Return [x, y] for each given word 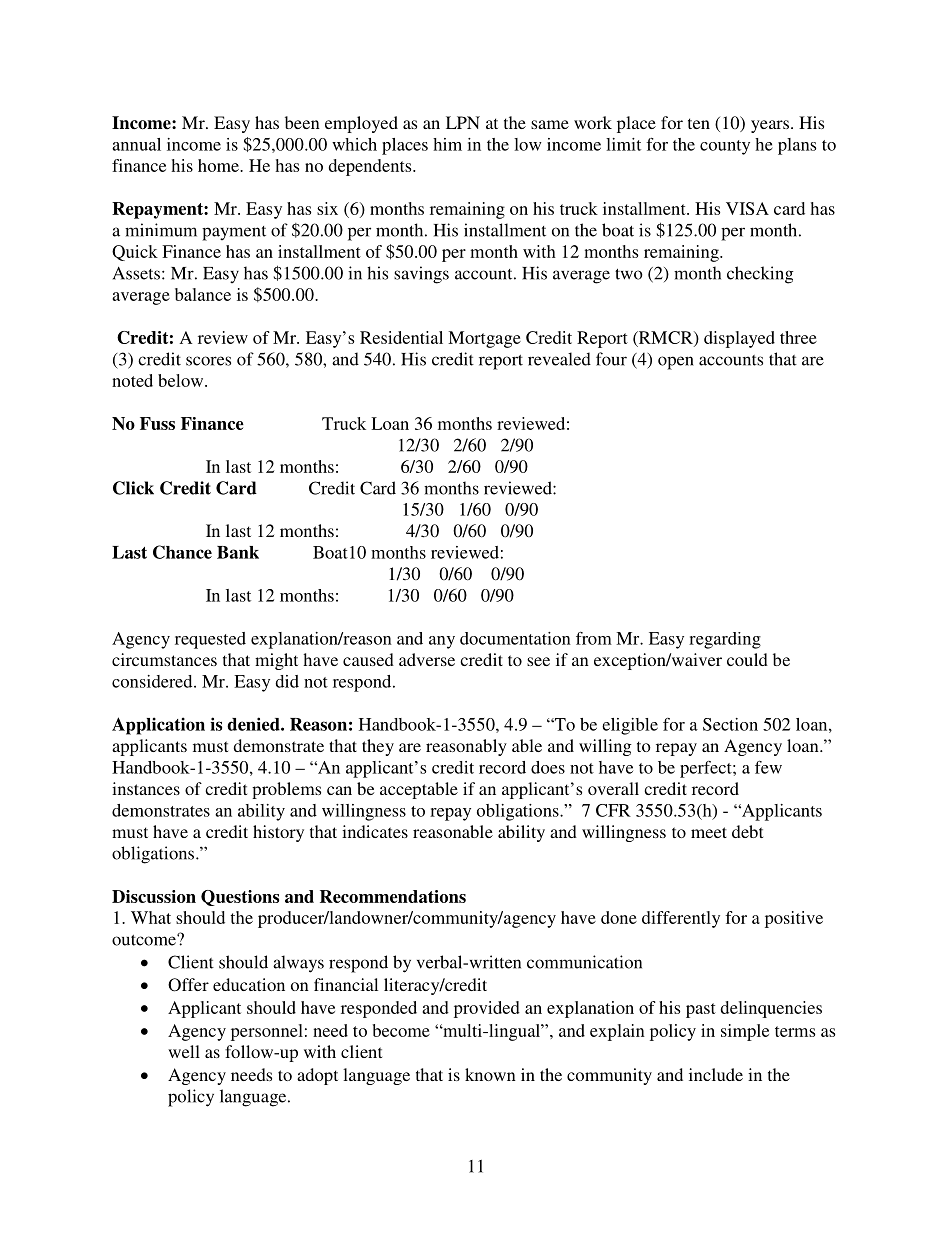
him [447, 144]
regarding [725, 640]
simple [745, 1032]
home [219, 165]
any [442, 642]
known [490, 1074]
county [725, 147]
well [184, 1051]
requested [210, 640]
